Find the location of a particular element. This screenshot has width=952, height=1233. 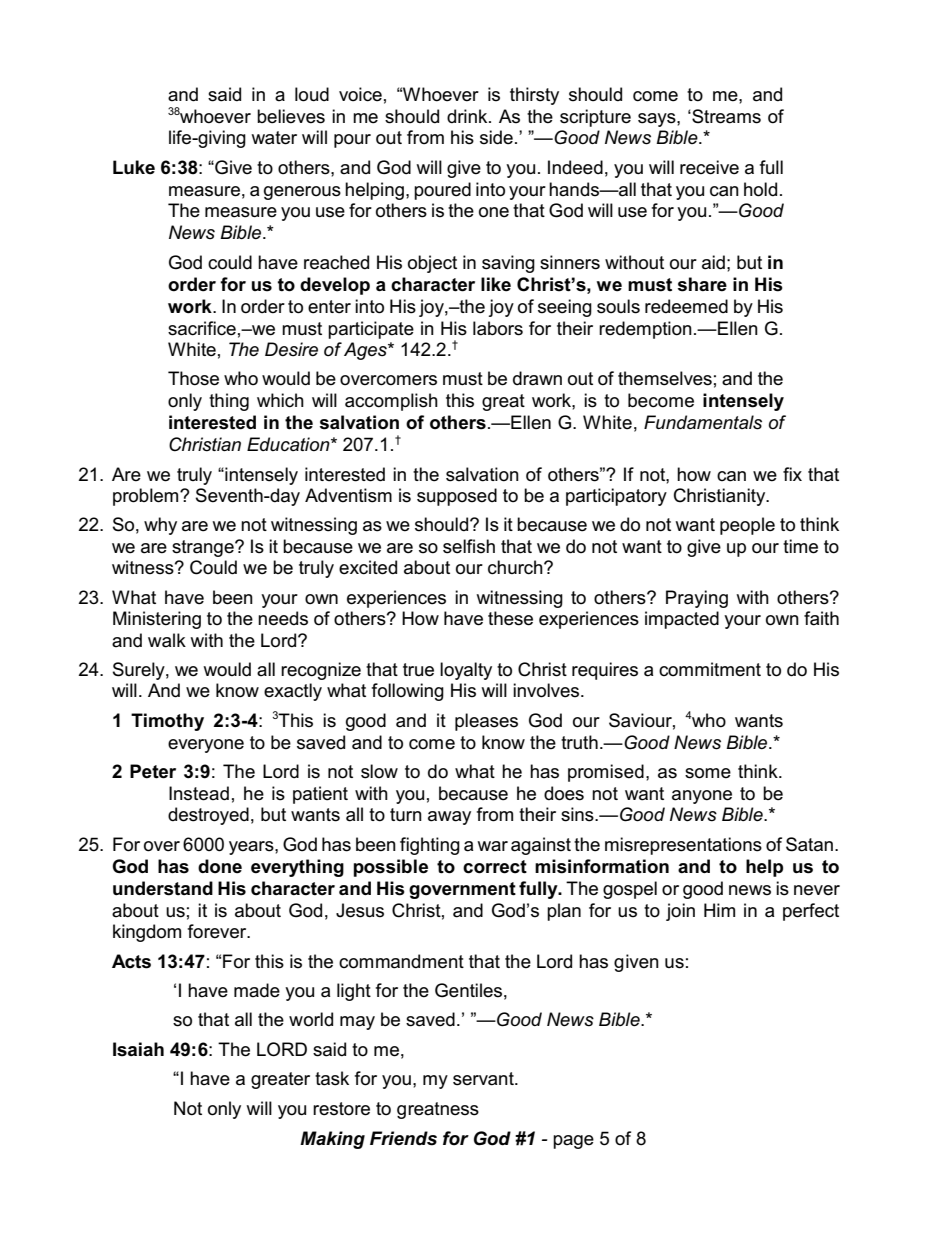

some is located at coordinates (708, 773).
